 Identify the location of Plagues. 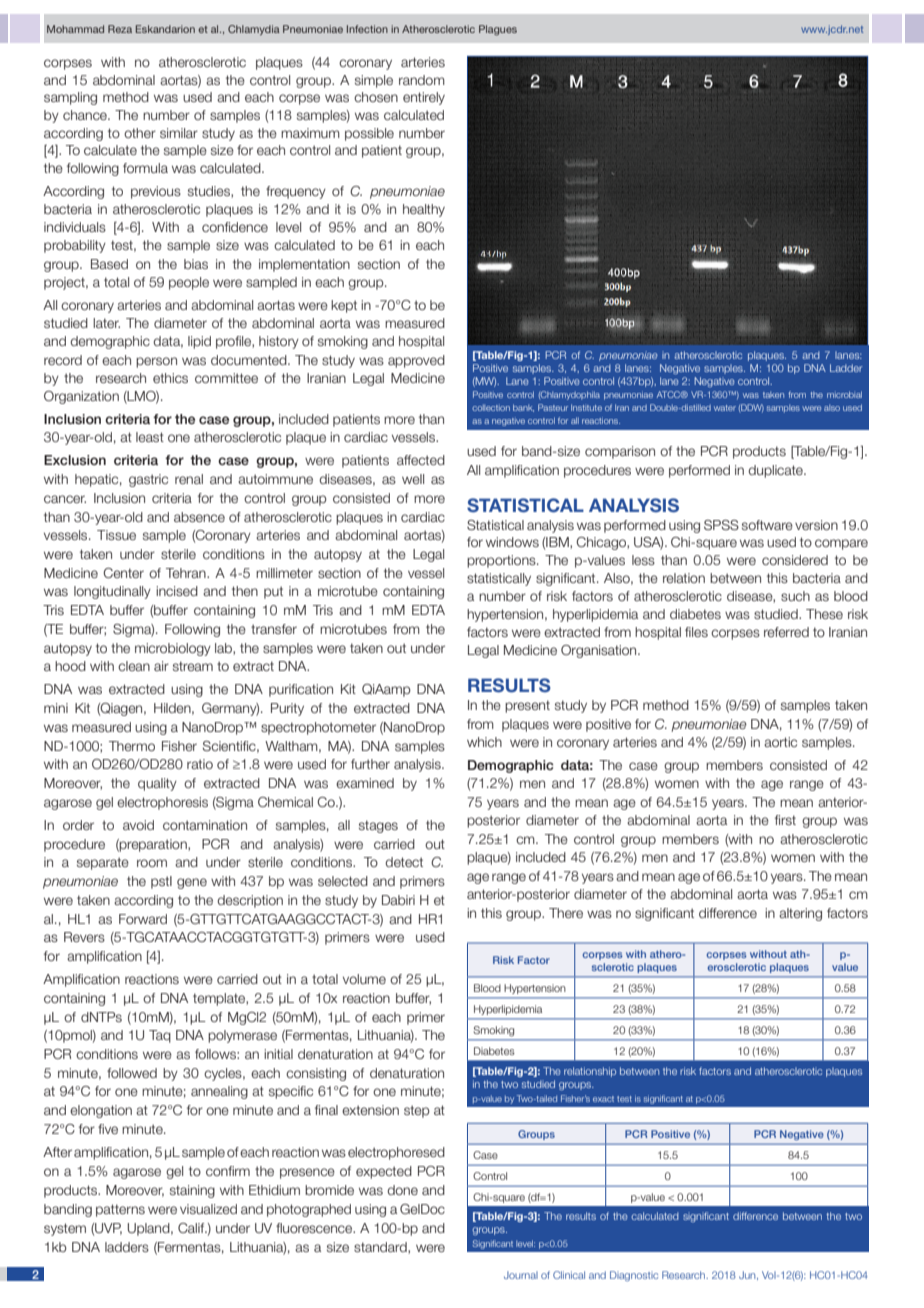
(498, 30).
